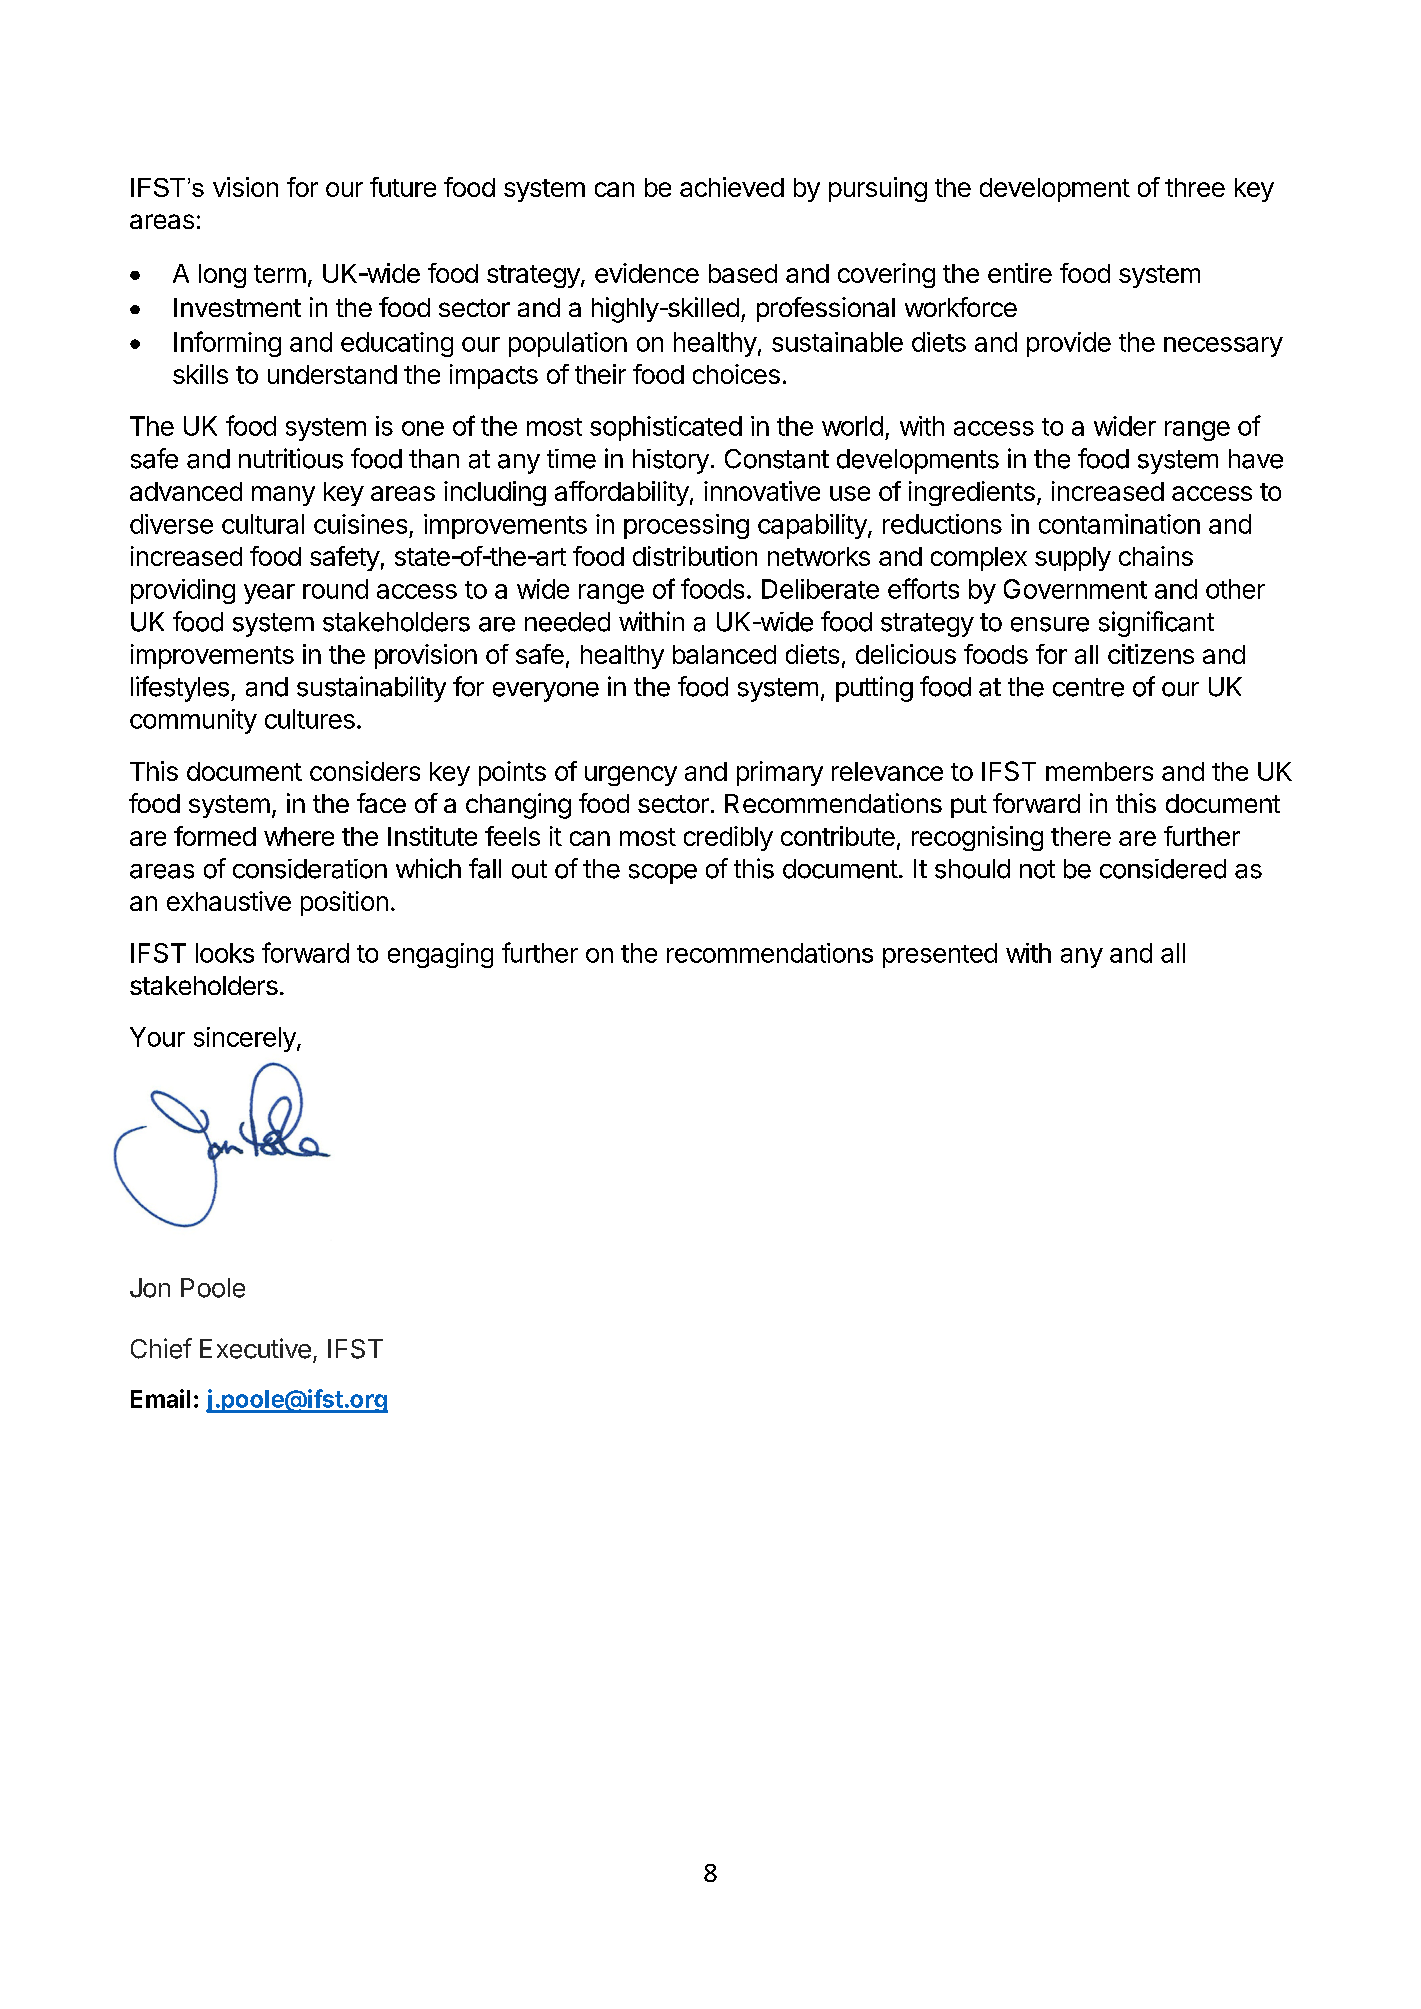  What do you see at coordinates (269, 594) in the document?
I see `year` at bounding box center [269, 594].
